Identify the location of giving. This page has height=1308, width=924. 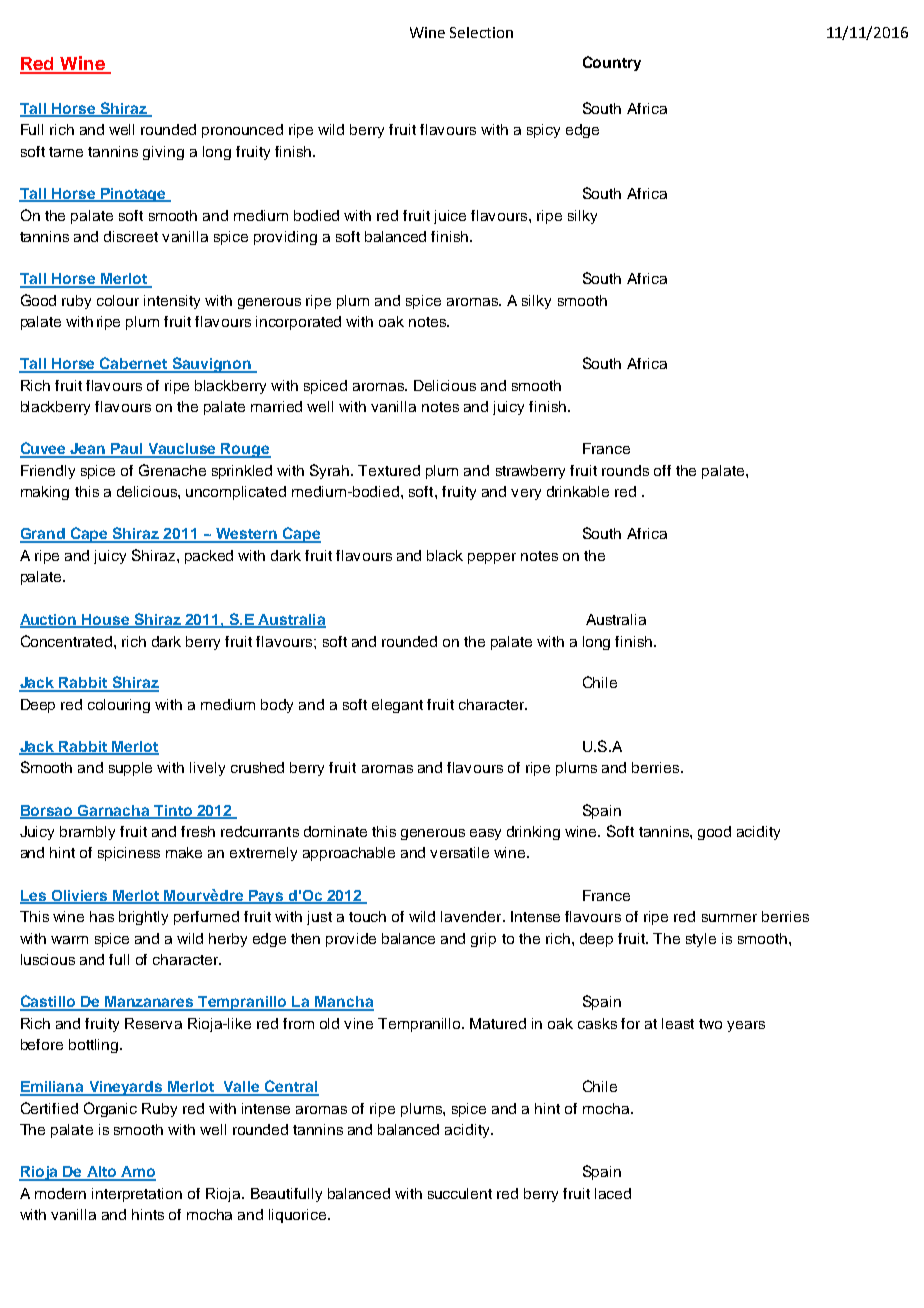
(163, 153).
